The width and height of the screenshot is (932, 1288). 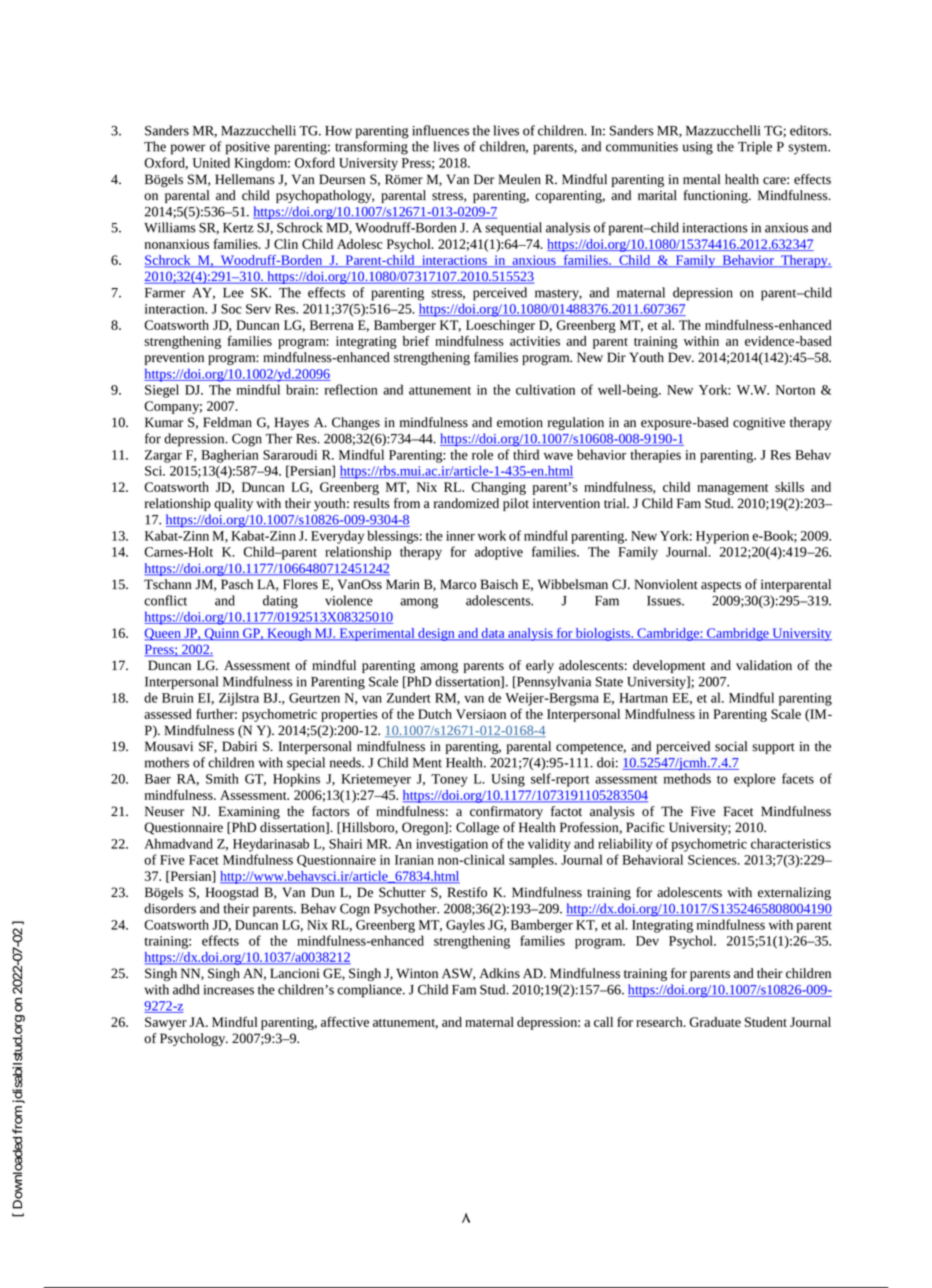 What do you see at coordinates (795, 390) in the screenshot?
I see `Norton` at bounding box center [795, 390].
